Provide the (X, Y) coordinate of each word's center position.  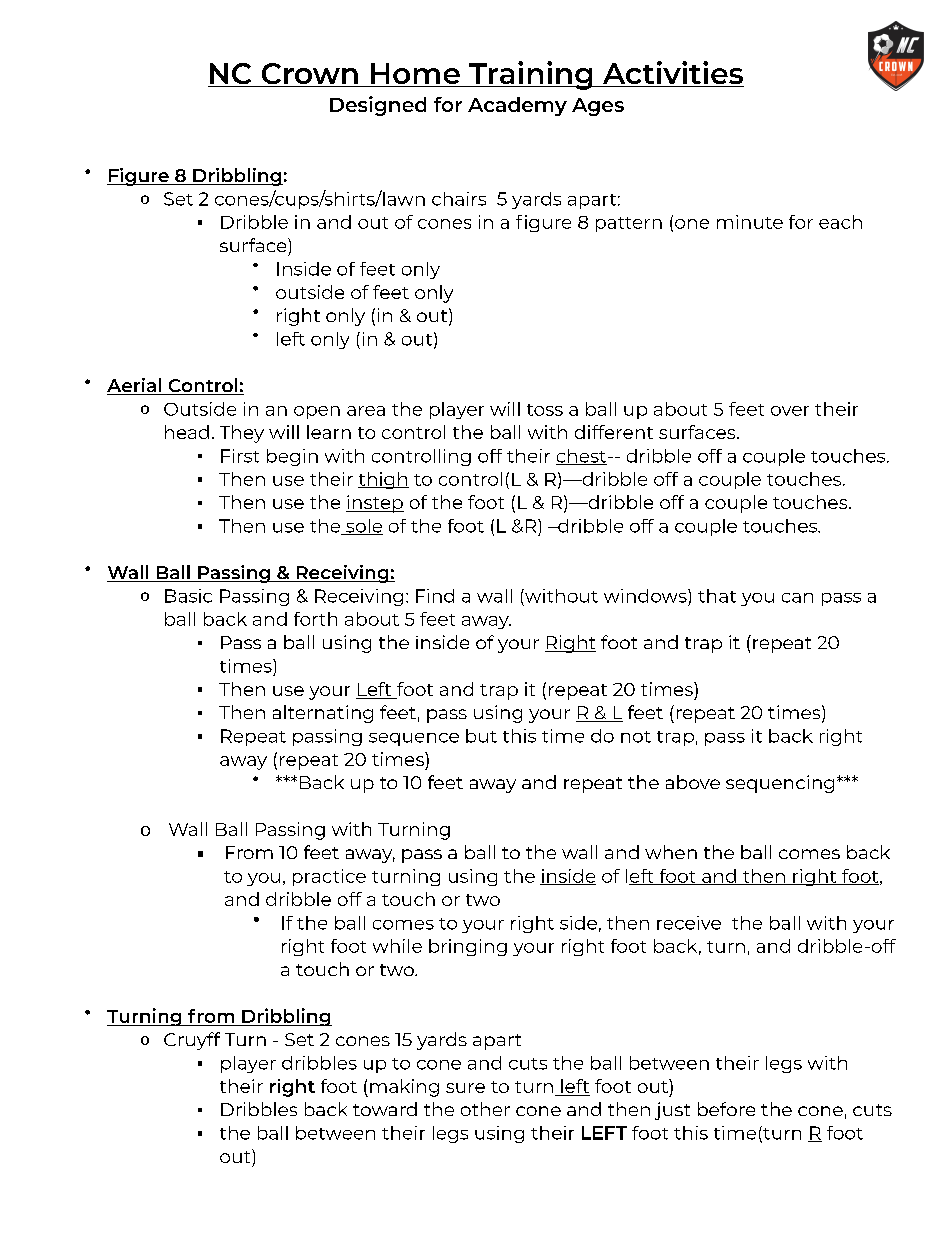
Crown (309, 75)
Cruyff (192, 1041)
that (717, 596)
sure (465, 1088)
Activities (672, 74)
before (726, 1109)
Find (435, 596)
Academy (517, 106)
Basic (188, 596)
